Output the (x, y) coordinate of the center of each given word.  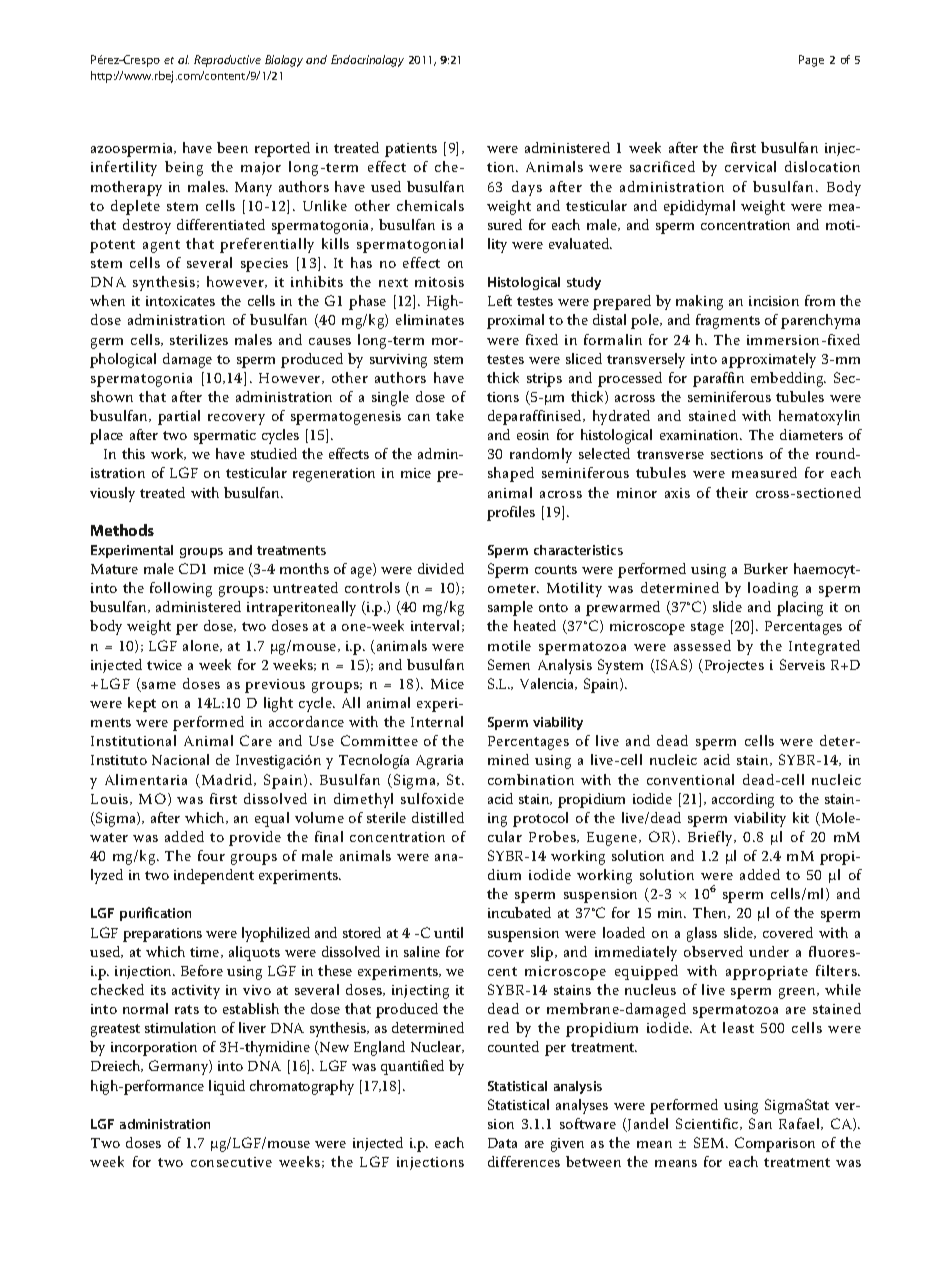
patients (411, 150)
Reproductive (227, 61)
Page (811, 61)
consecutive (231, 1162)
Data (502, 1143)
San (760, 1123)
